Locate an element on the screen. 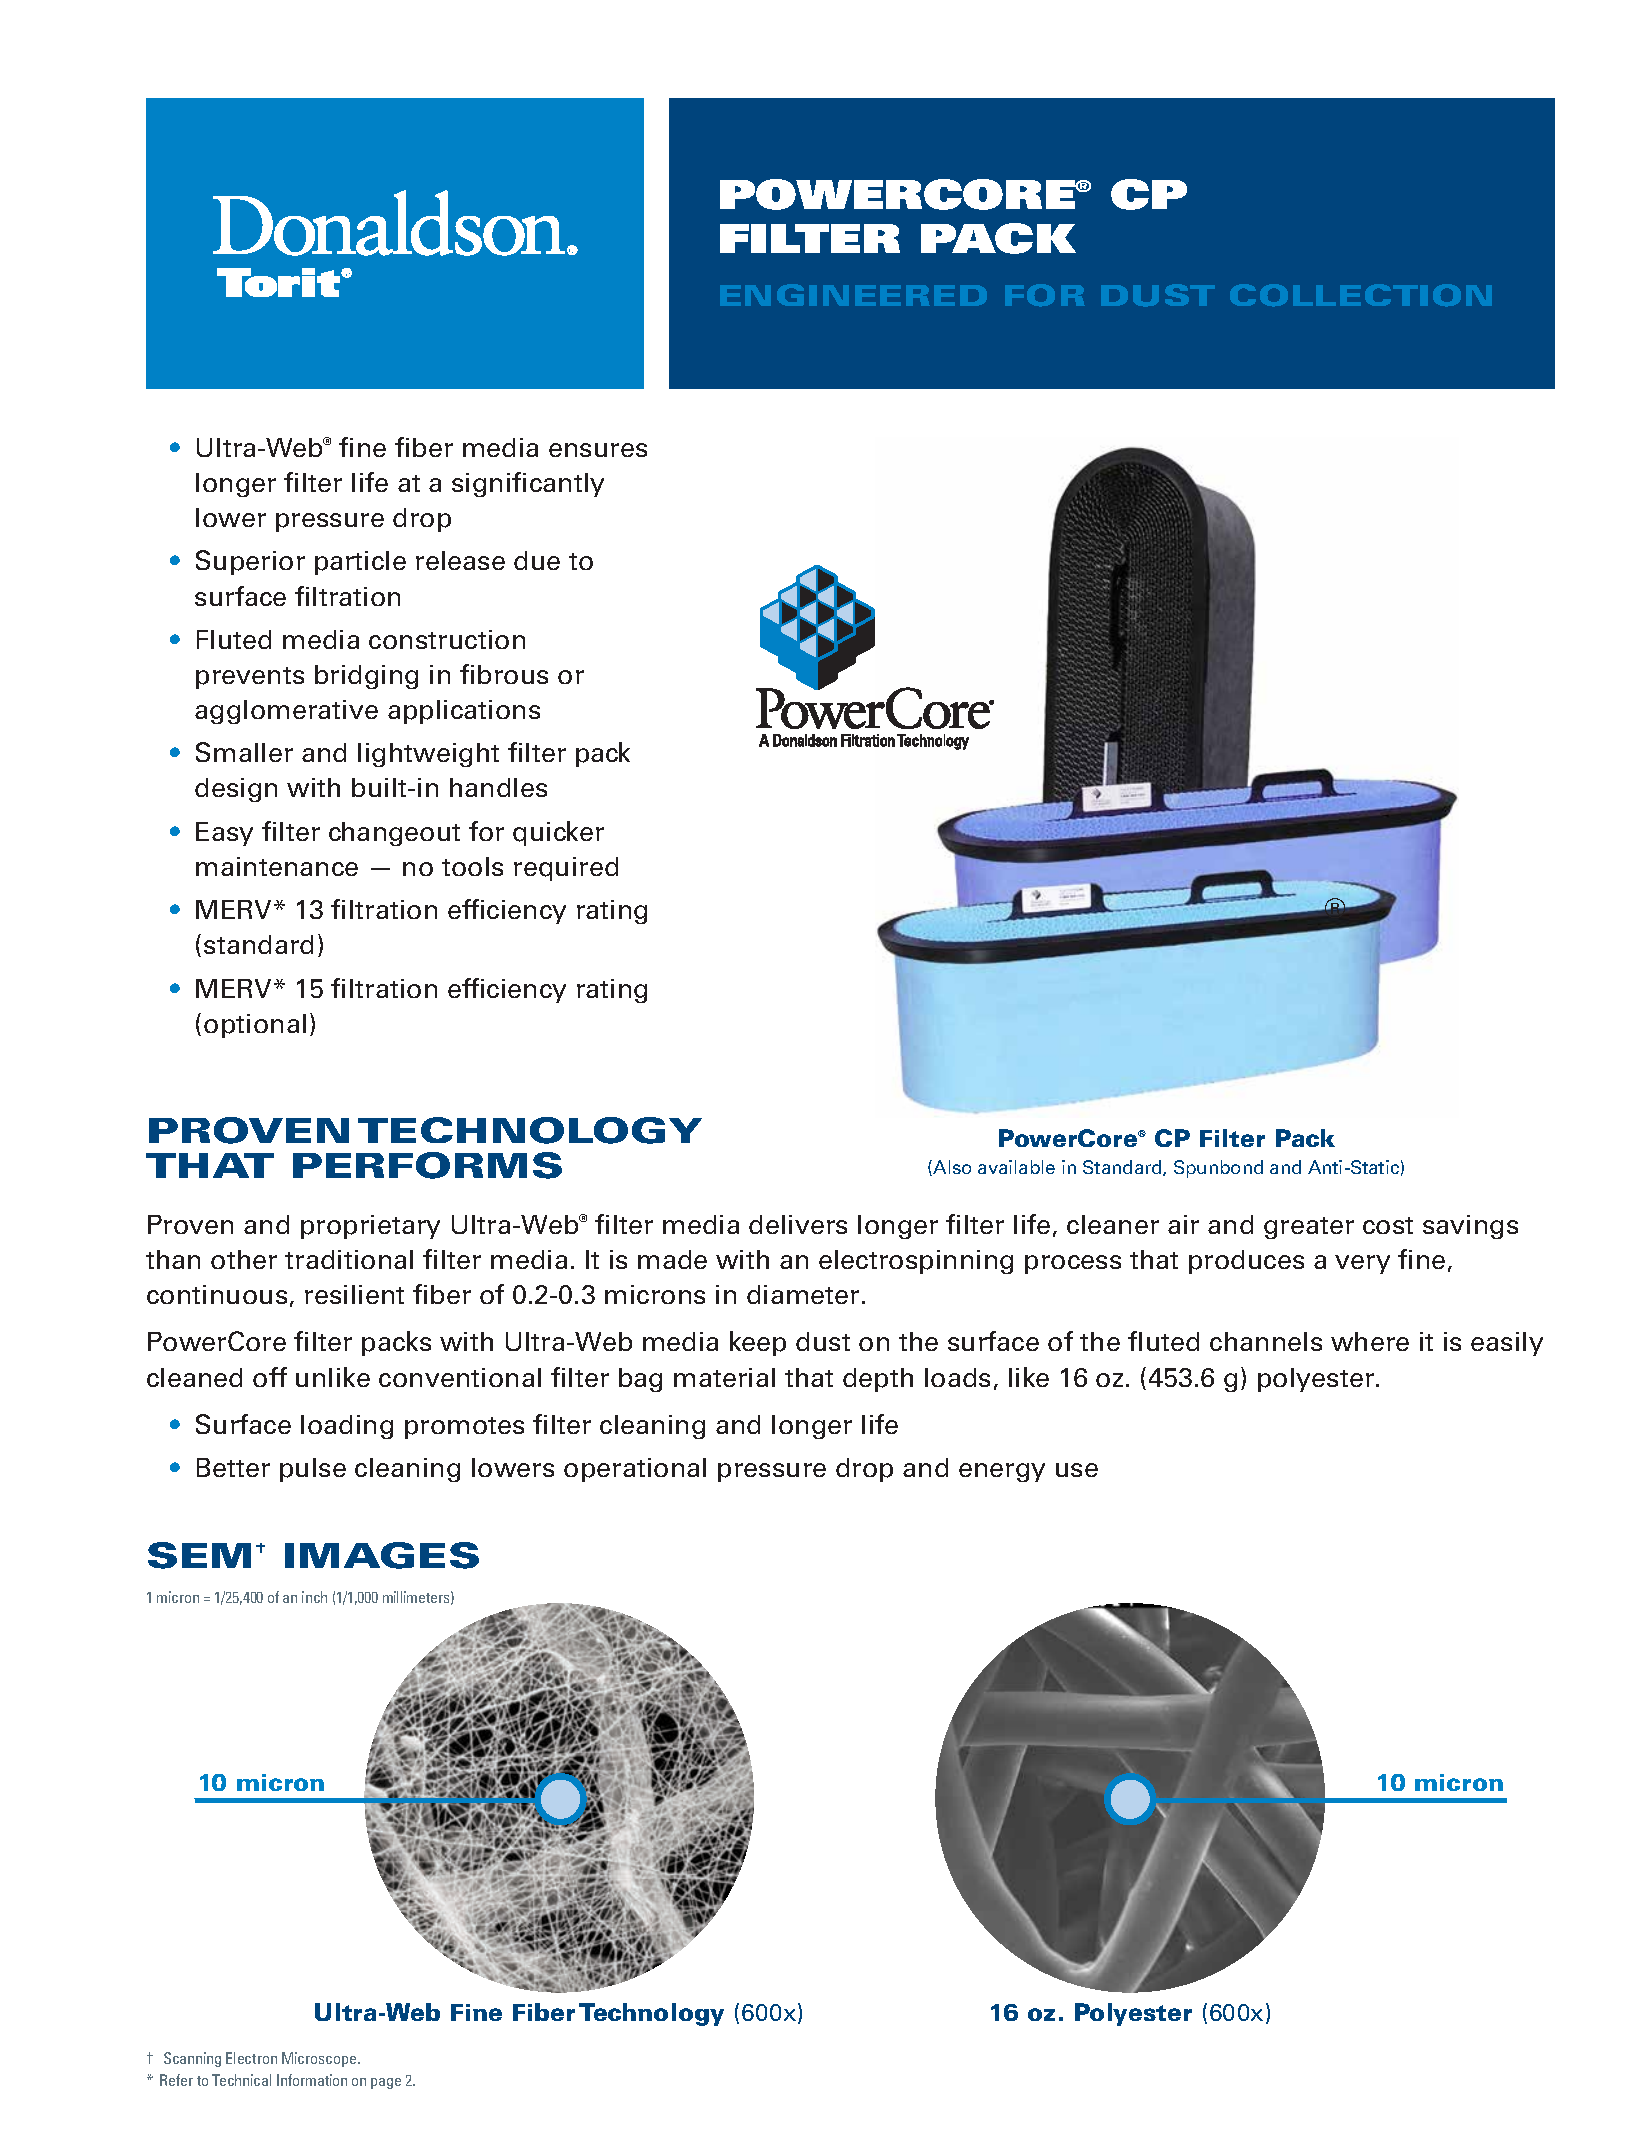  Information is located at coordinates (312, 2080).
